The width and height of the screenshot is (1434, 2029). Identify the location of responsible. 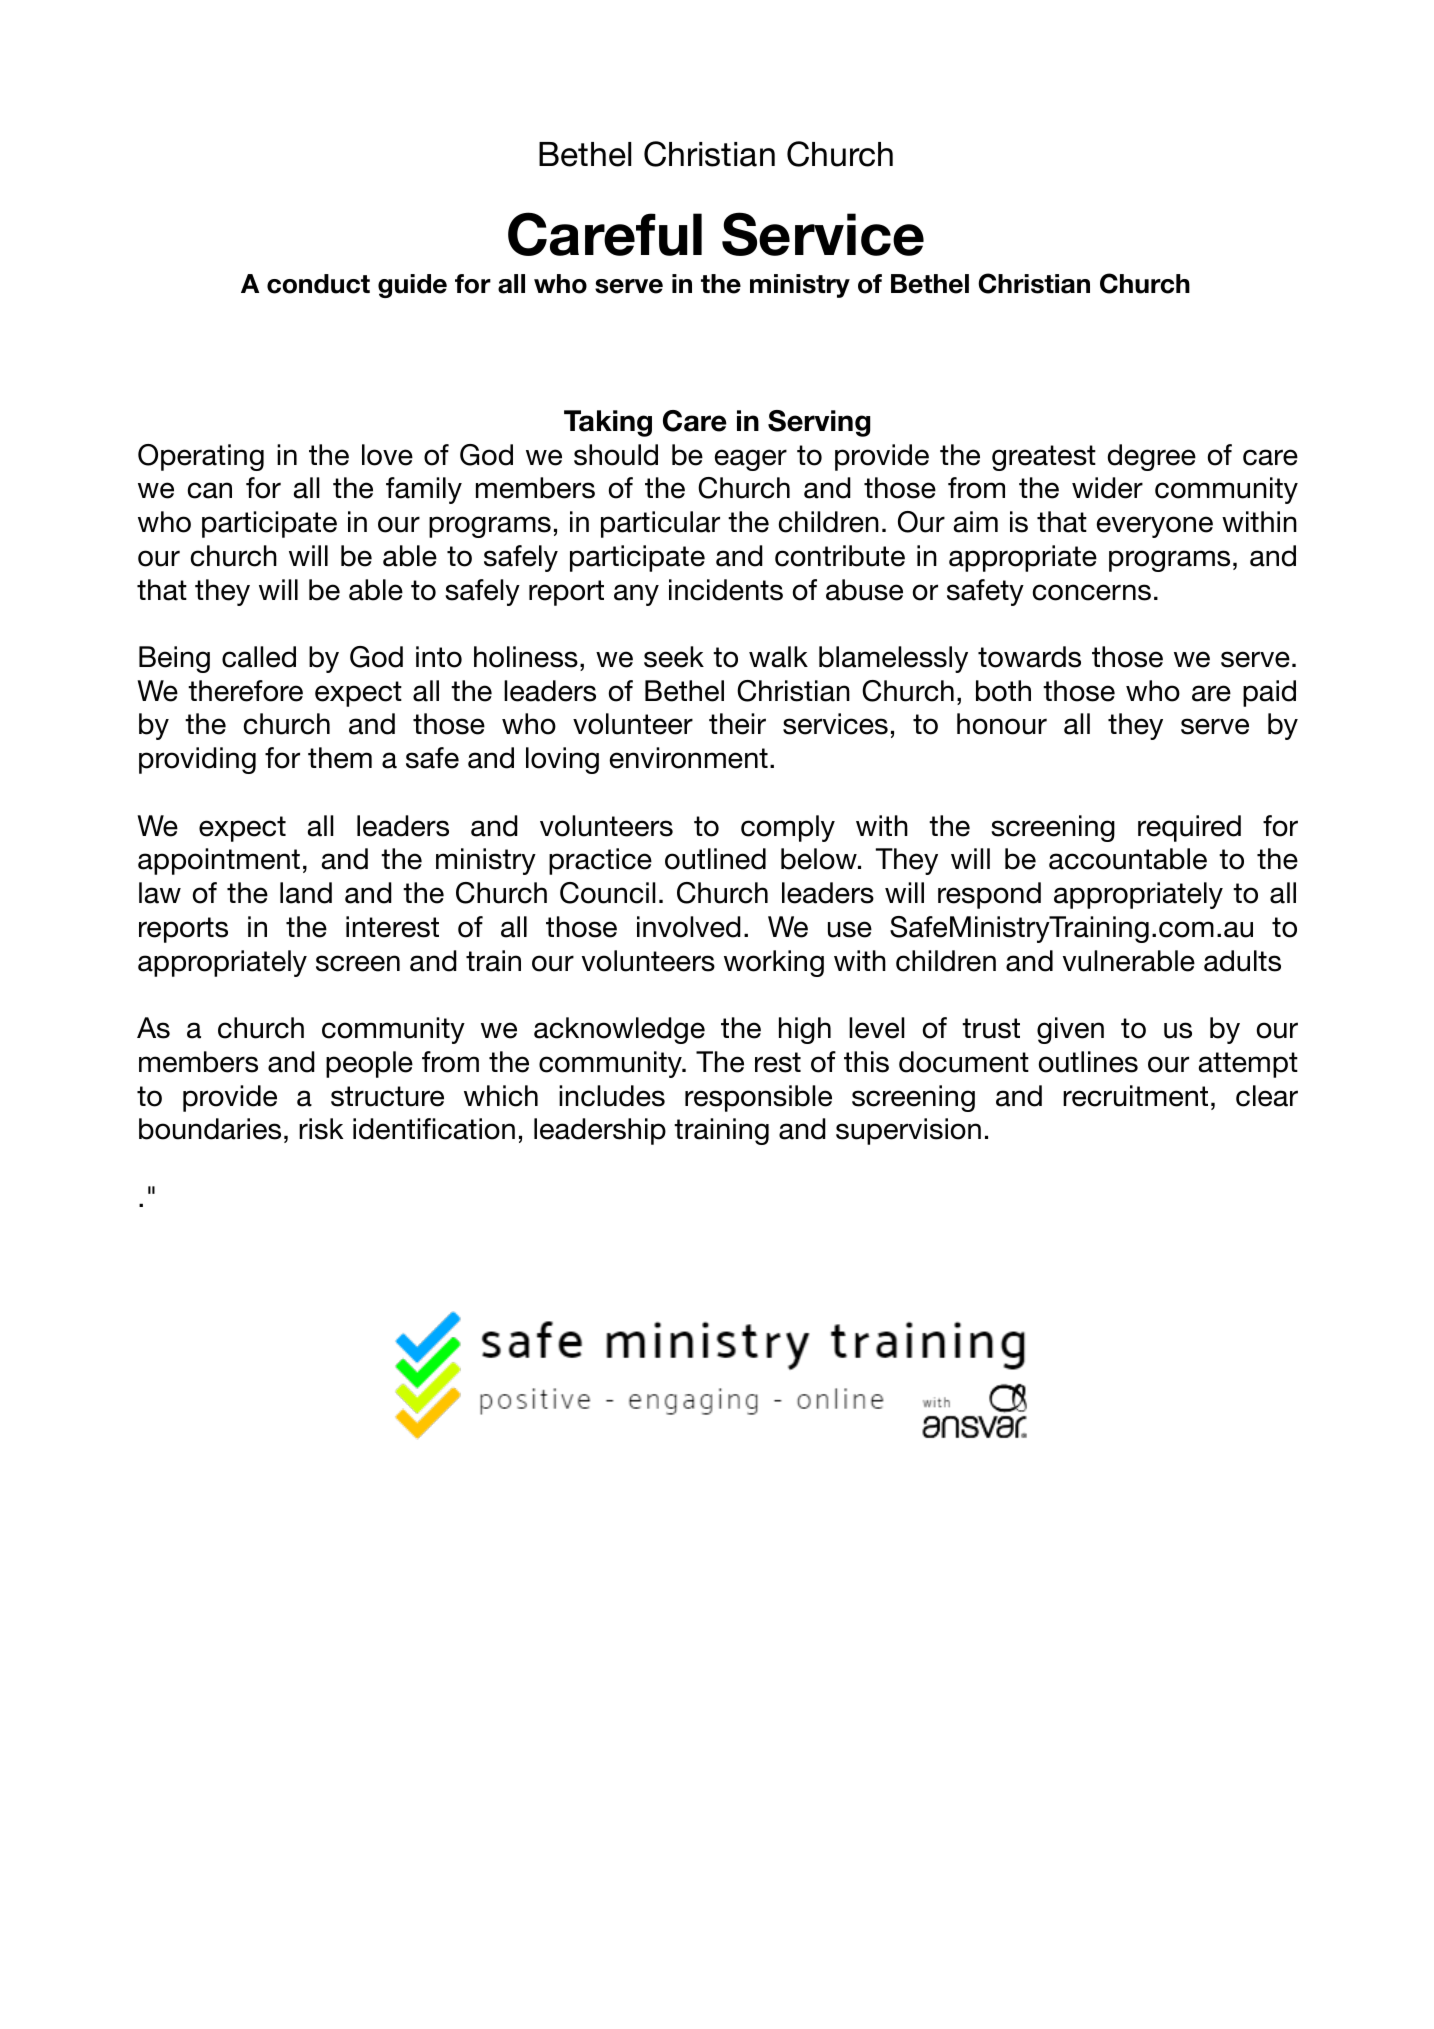
(758, 1098).
